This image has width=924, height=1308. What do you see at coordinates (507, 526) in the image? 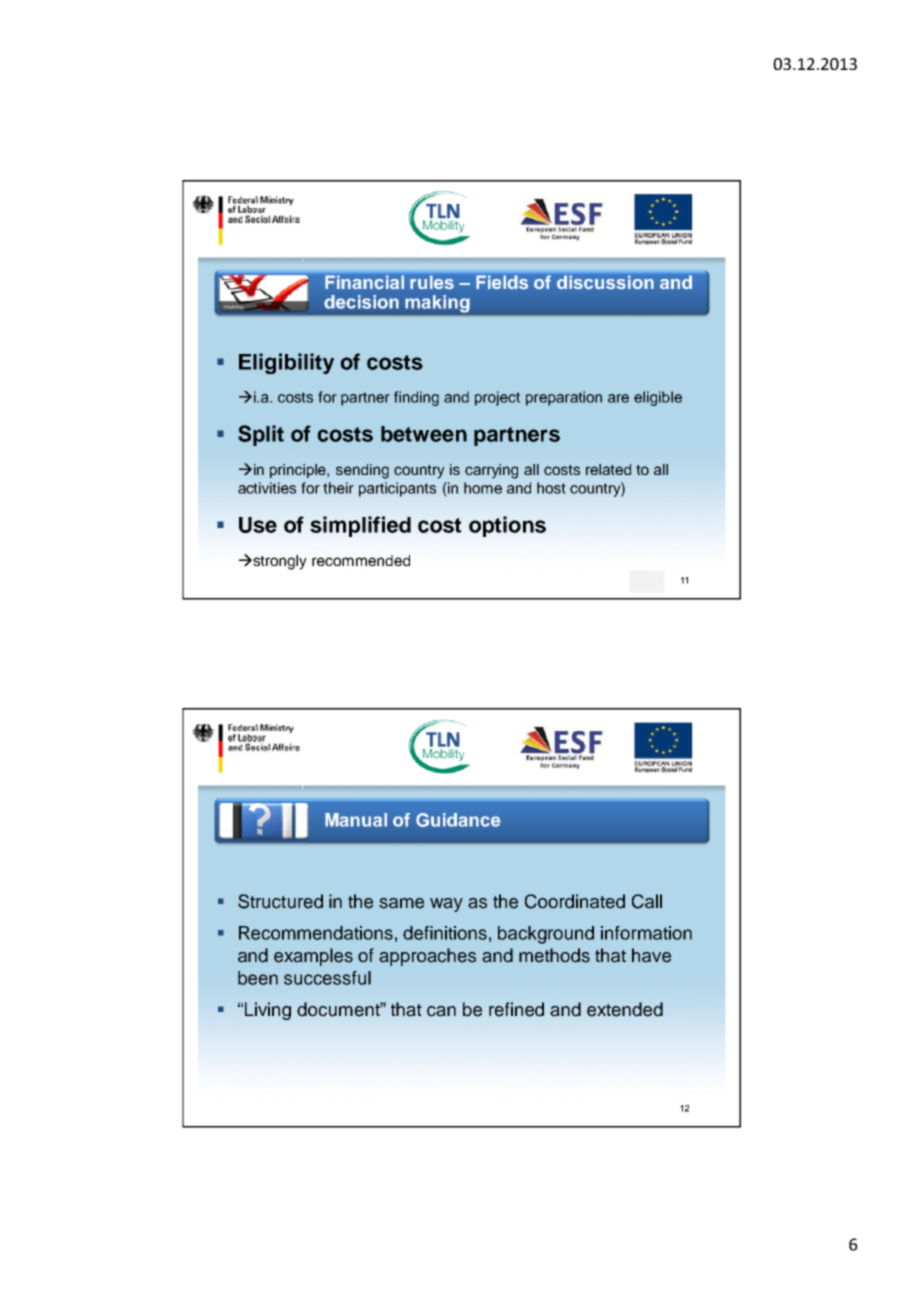
I see `options` at bounding box center [507, 526].
